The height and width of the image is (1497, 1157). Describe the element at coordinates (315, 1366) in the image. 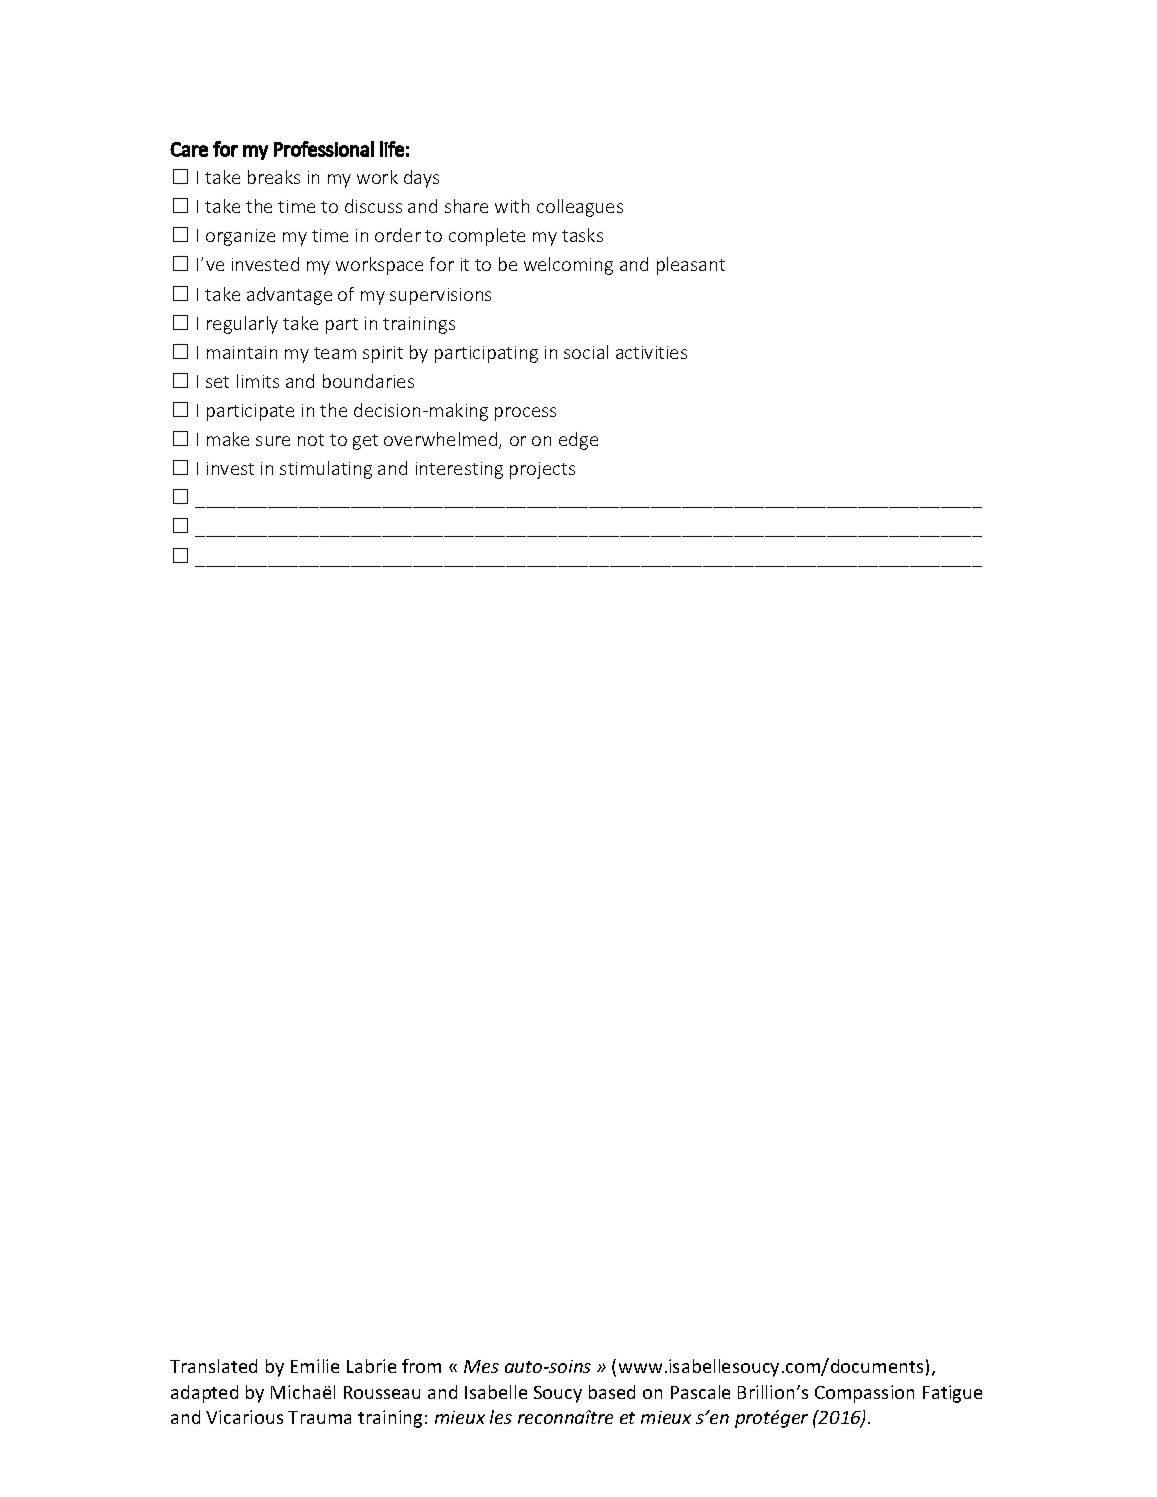

I see `Emilie` at that location.
